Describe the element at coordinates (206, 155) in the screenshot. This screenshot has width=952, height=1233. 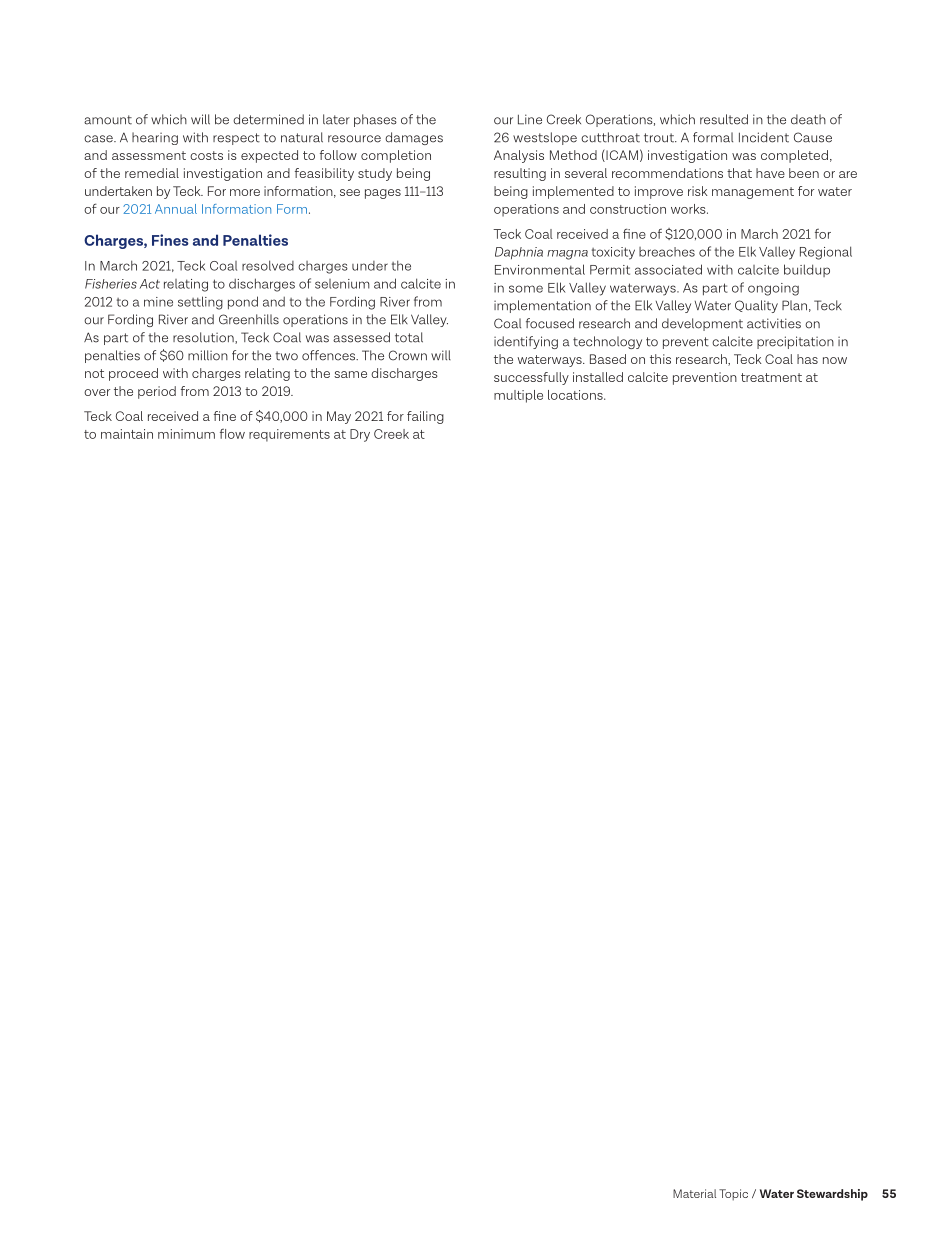
I see `costs` at that location.
